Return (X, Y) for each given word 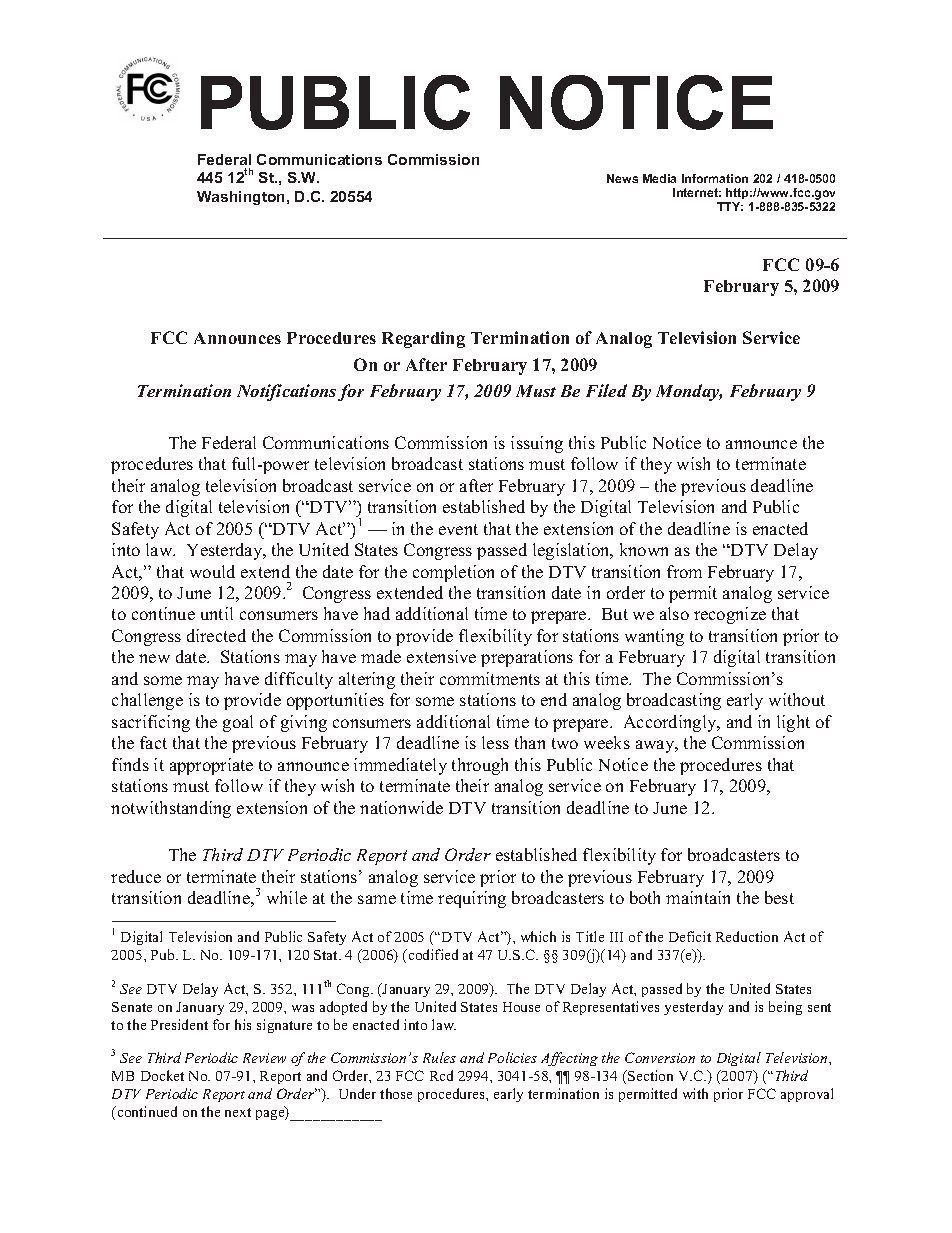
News (622, 178)
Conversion (660, 1057)
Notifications (286, 392)
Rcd (441, 1075)
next (238, 1112)
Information (715, 178)
